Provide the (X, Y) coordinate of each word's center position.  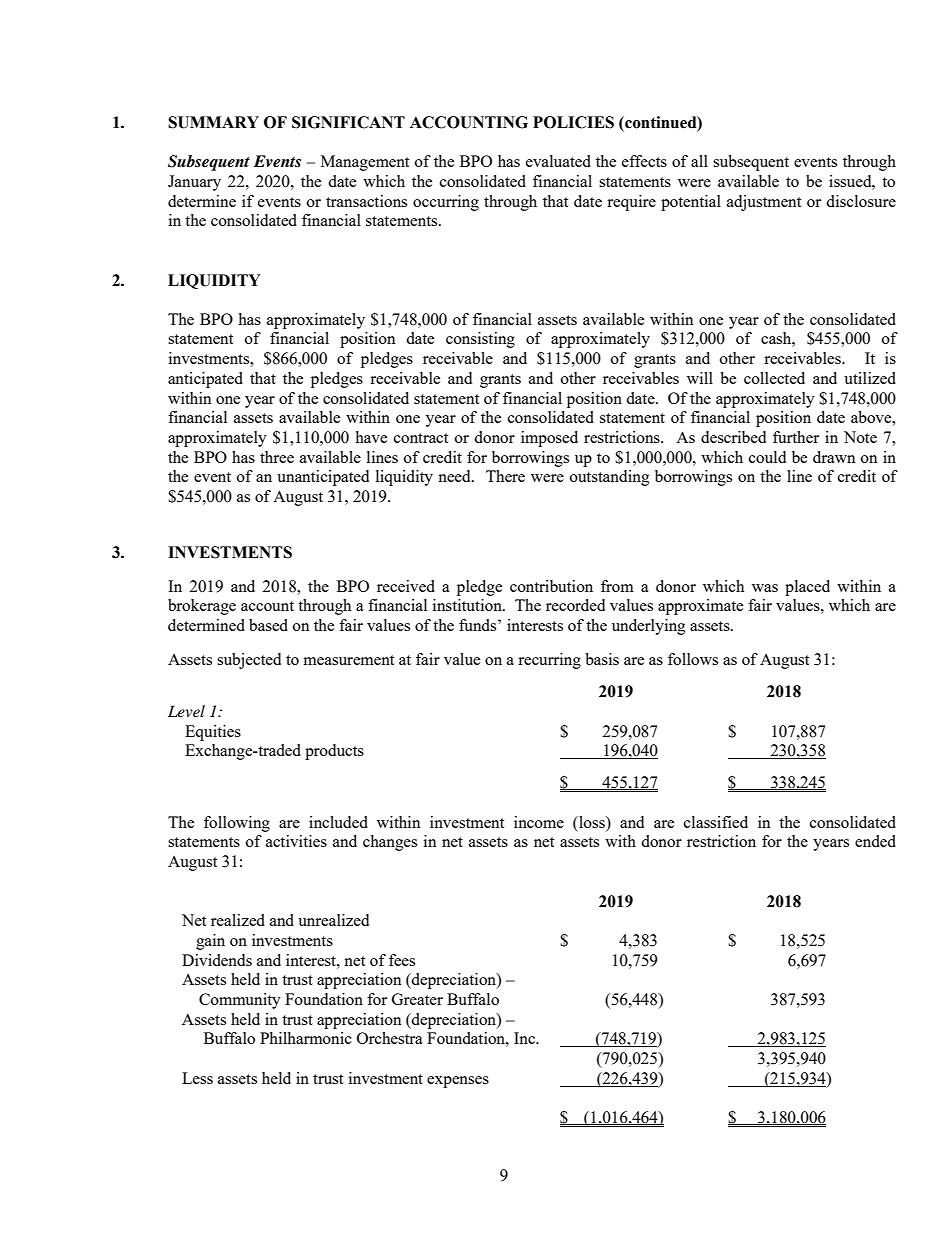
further (796, 437)
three (277, 457)
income (539, 822)
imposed (549, 439)
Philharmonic (306, 1038)
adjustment (764, 203)
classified (716, 822)
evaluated (558, 161)
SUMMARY (213, 122)
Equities (213, 733)
